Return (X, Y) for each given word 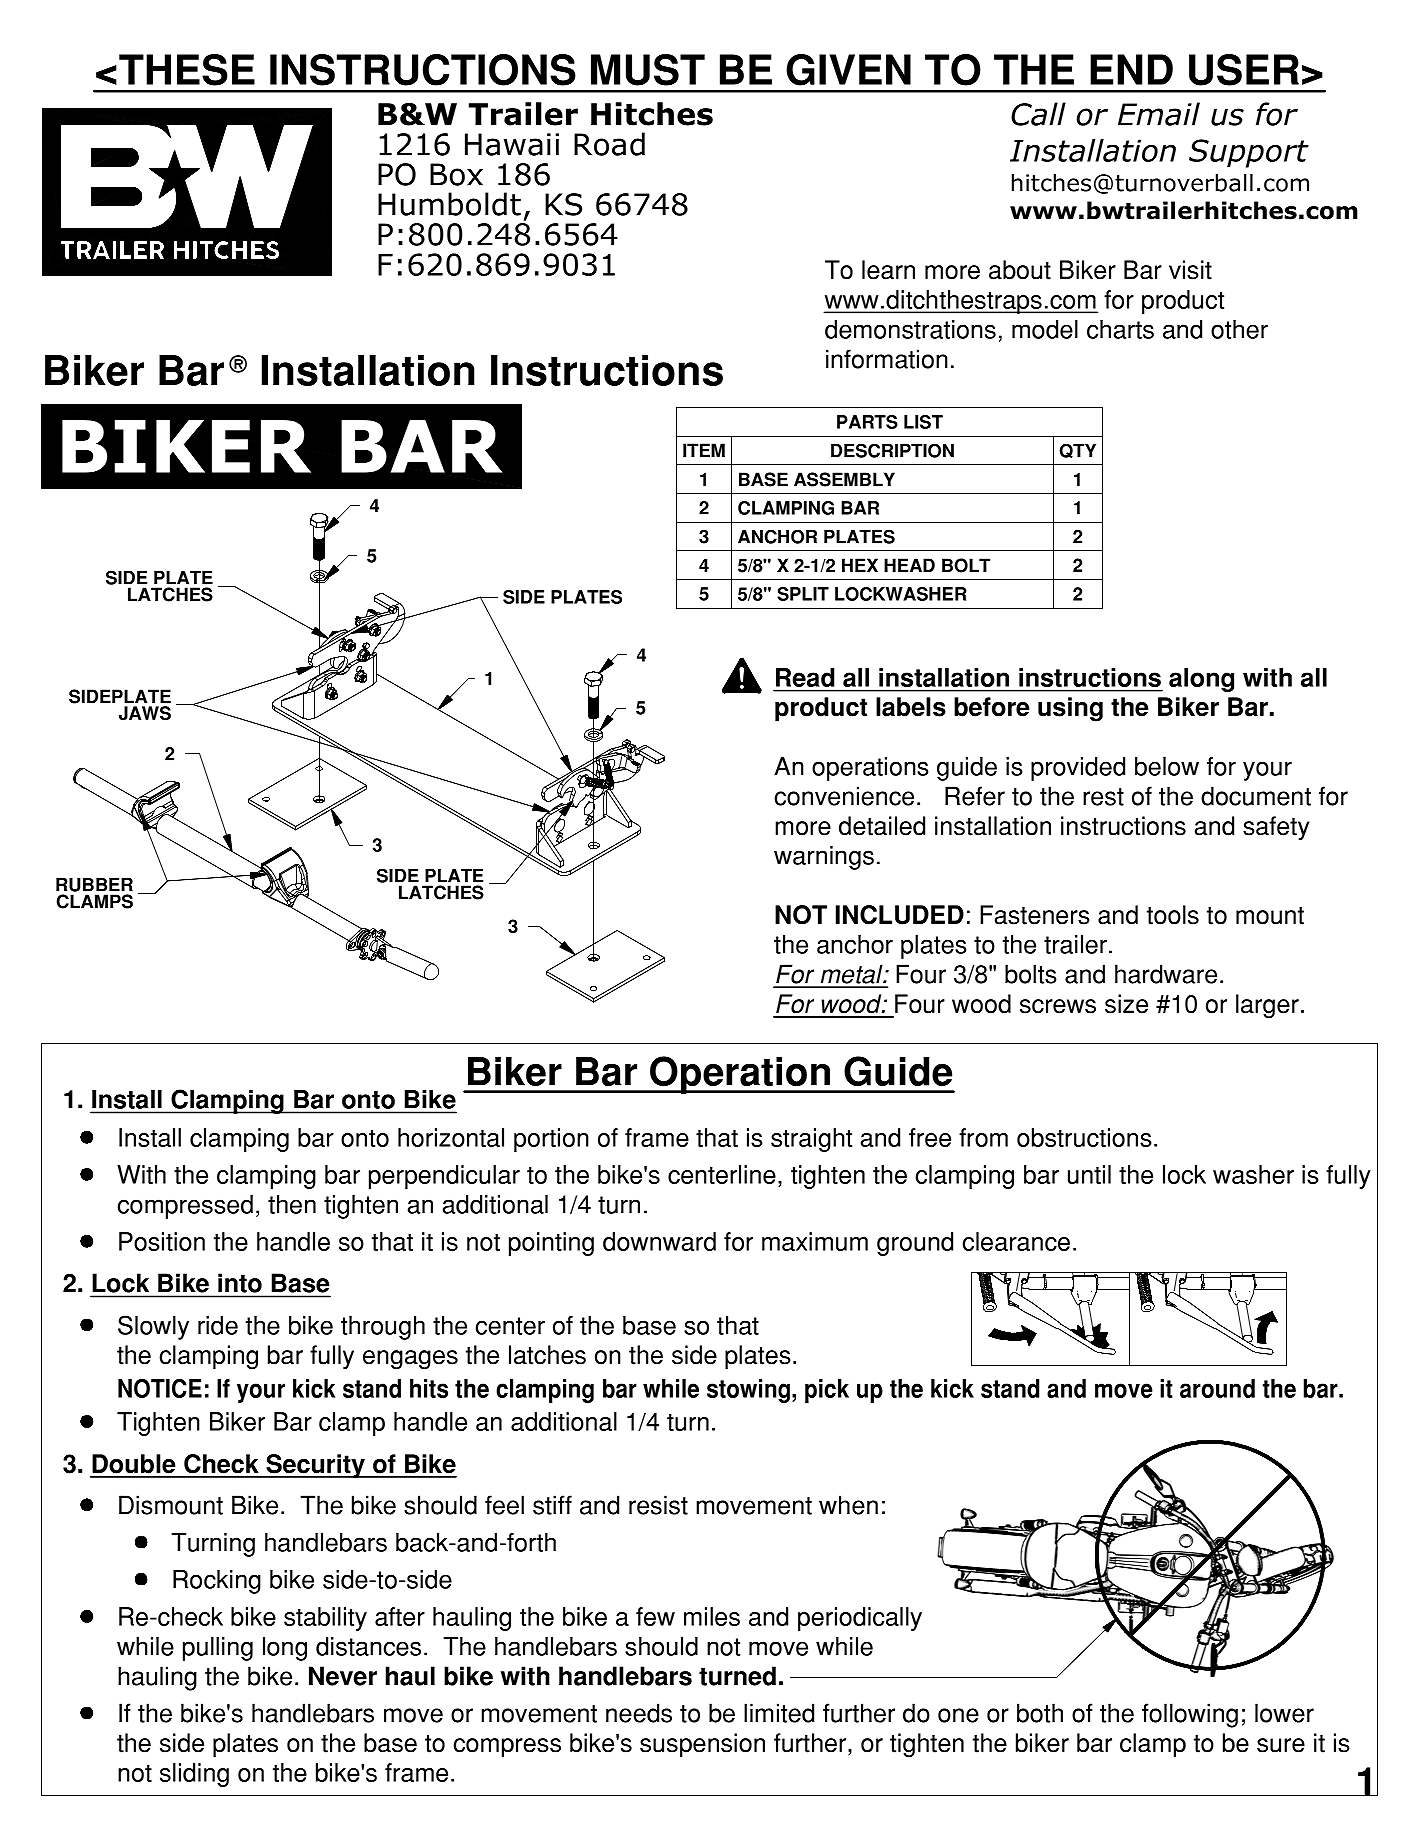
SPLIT (803, 594)
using (1070, 709)
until (1089, 1174)
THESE (187, 70)
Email (1159, 114)
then (292, 1204)
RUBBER (94, 885)
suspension (702, 1745)
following (1190, 1715)
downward (659, 1241)
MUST (648, 70)
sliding (194, 1775)
